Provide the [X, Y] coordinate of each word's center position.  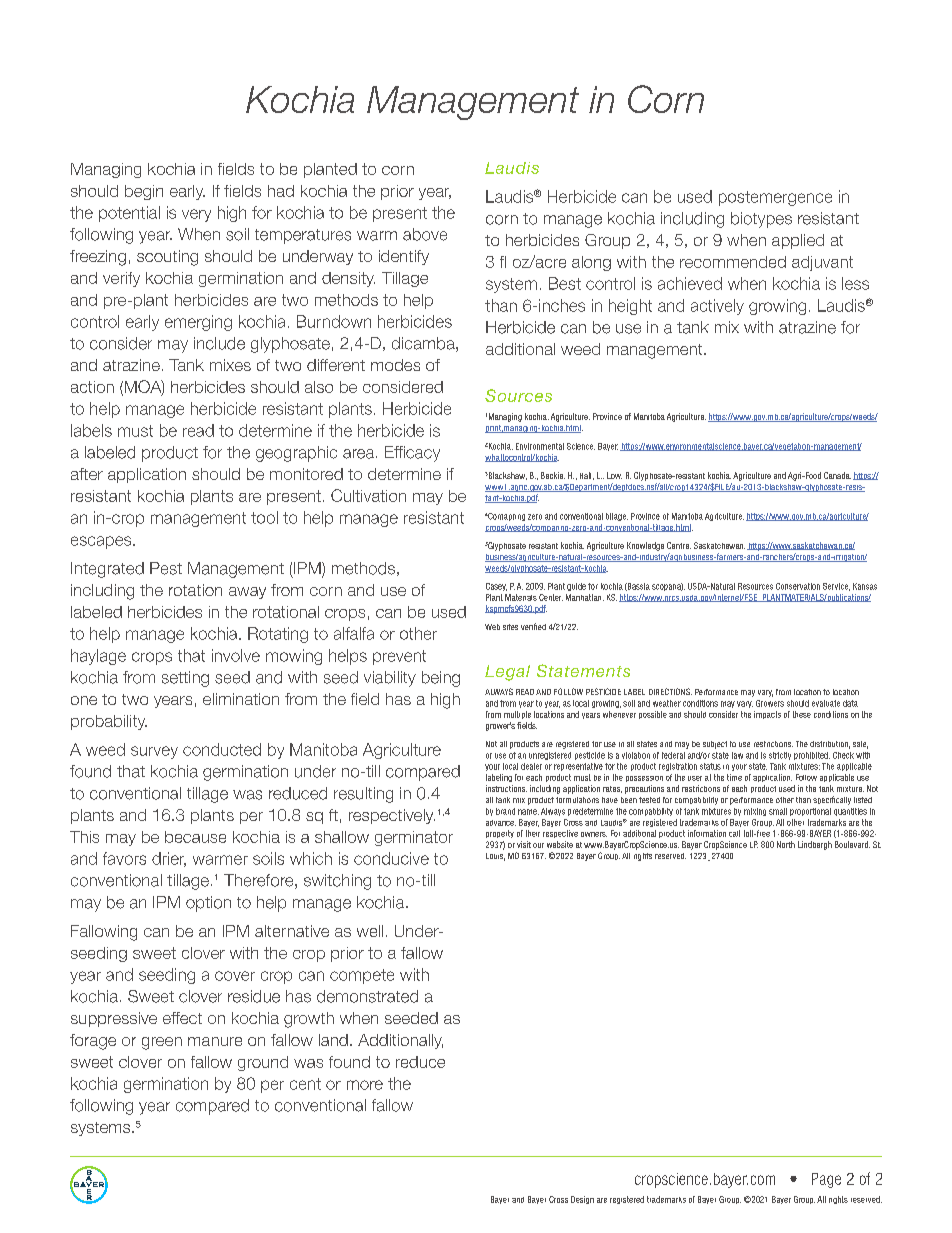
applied [798, 241]
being [441, 679]
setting [185, 679]
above [425, 234]
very [196, 215]
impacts [767, 715]
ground [263, 1063]
